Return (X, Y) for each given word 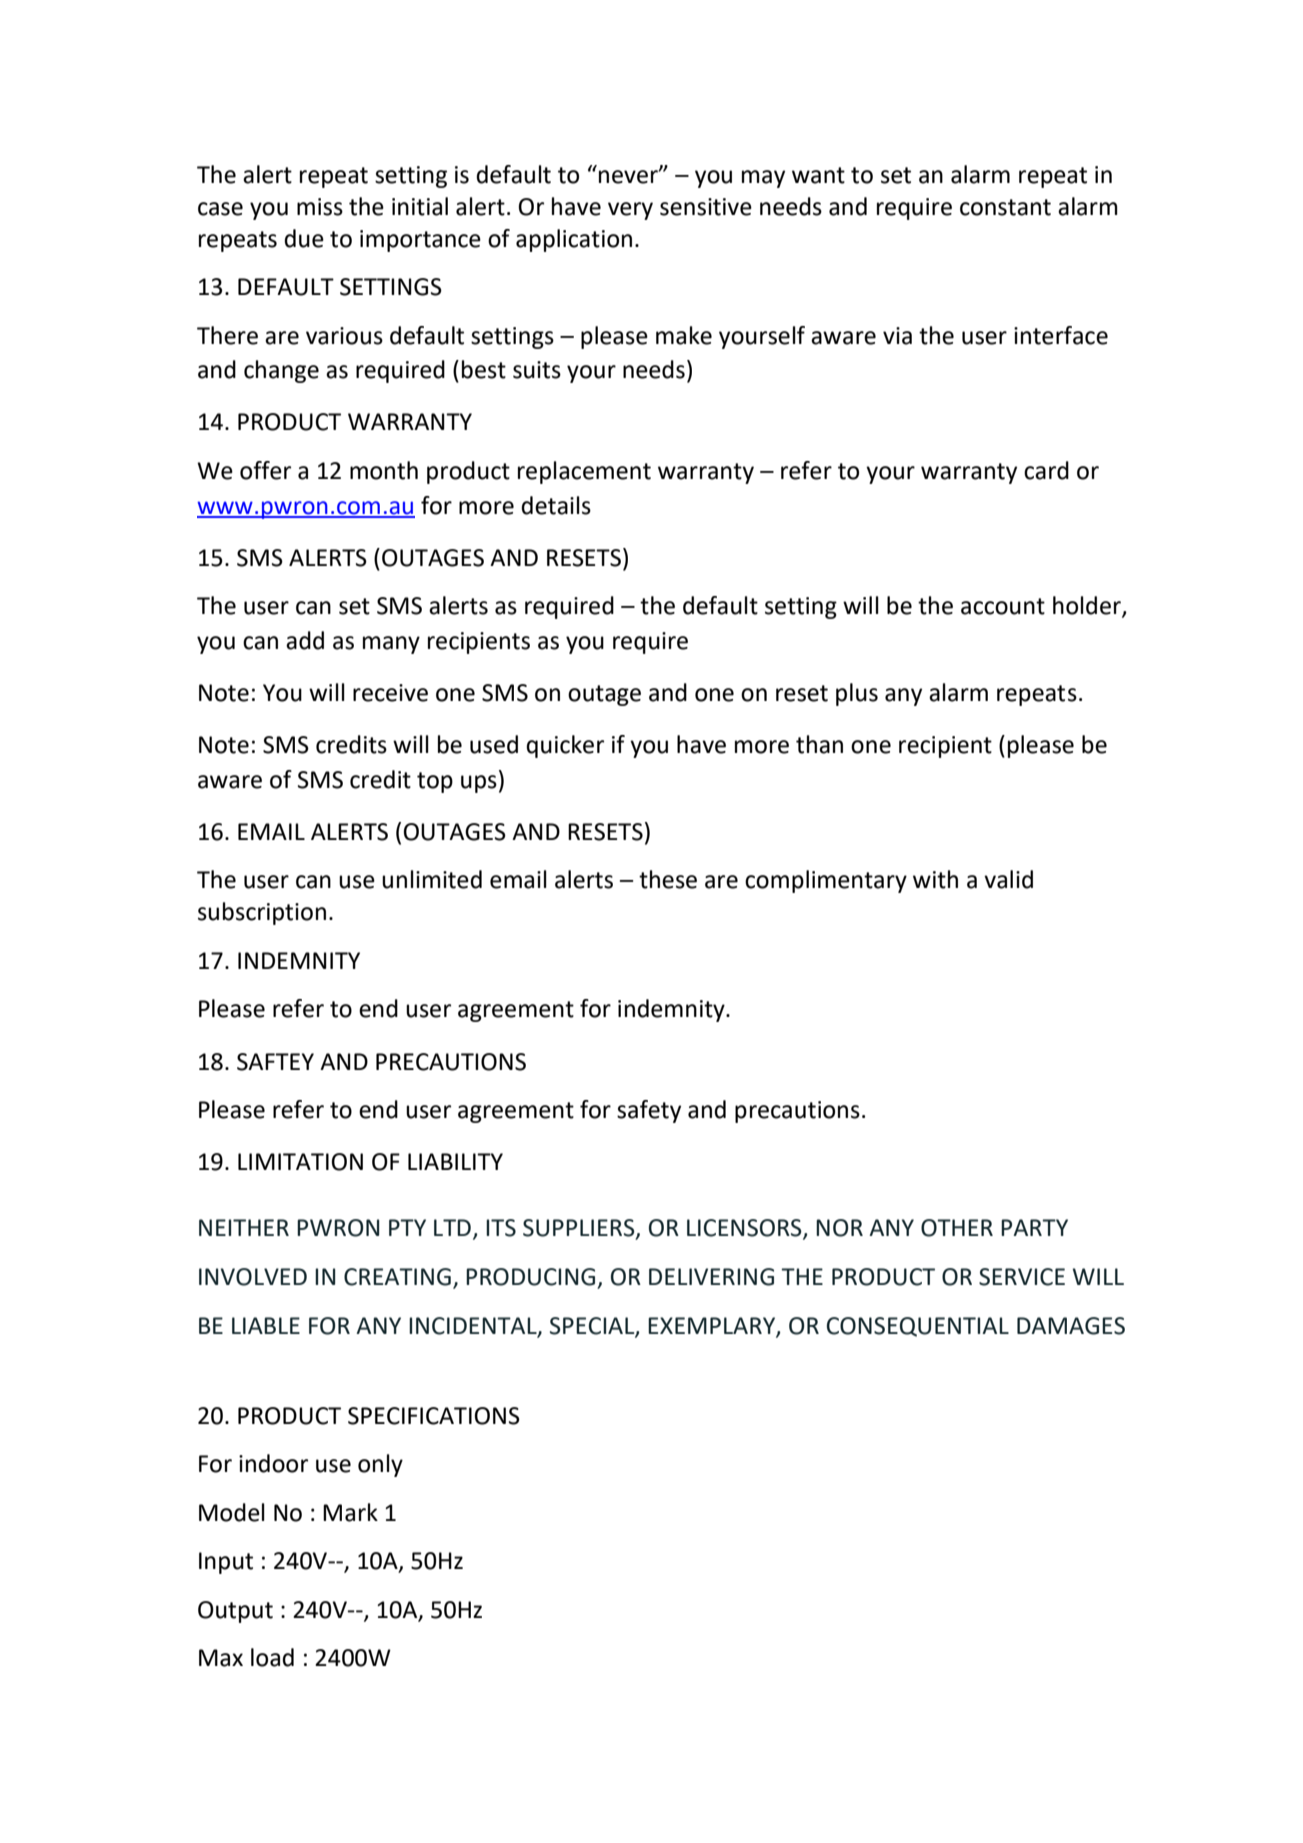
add (305, 640)
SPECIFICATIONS (434, 1416)
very (630, 211)
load (272, 1657)
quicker (565, 746)
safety (649, 1111)
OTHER (957, 1228)
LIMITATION (300, 1162)
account (1003, 606)
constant (1005, 207)
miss (320, 207)
